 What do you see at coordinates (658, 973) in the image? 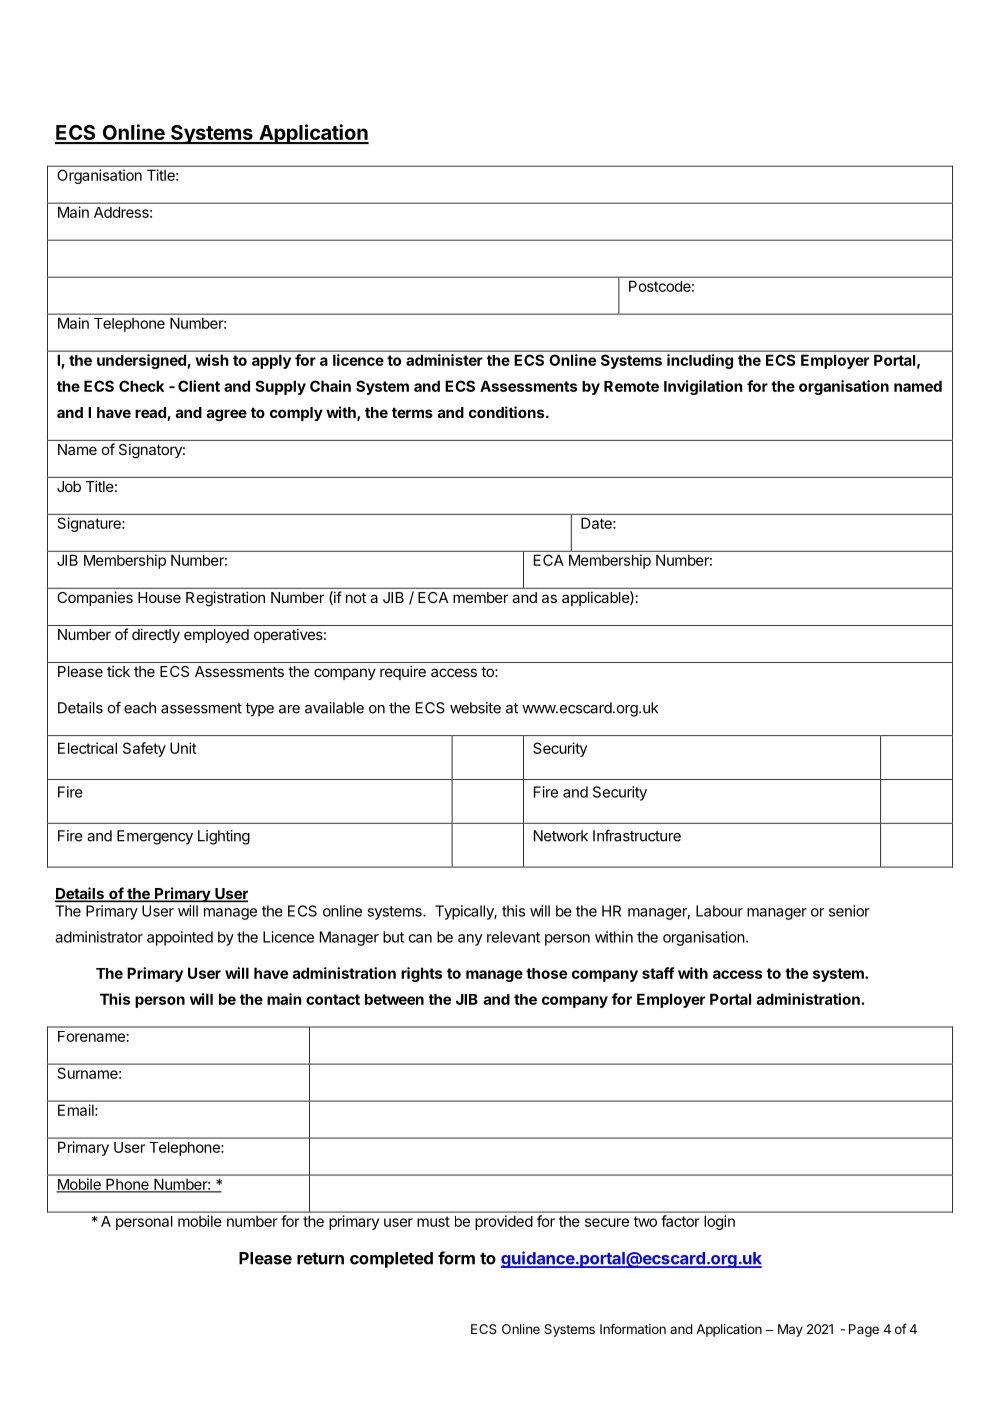
I see `staff` at bounding box center [658, 973].
